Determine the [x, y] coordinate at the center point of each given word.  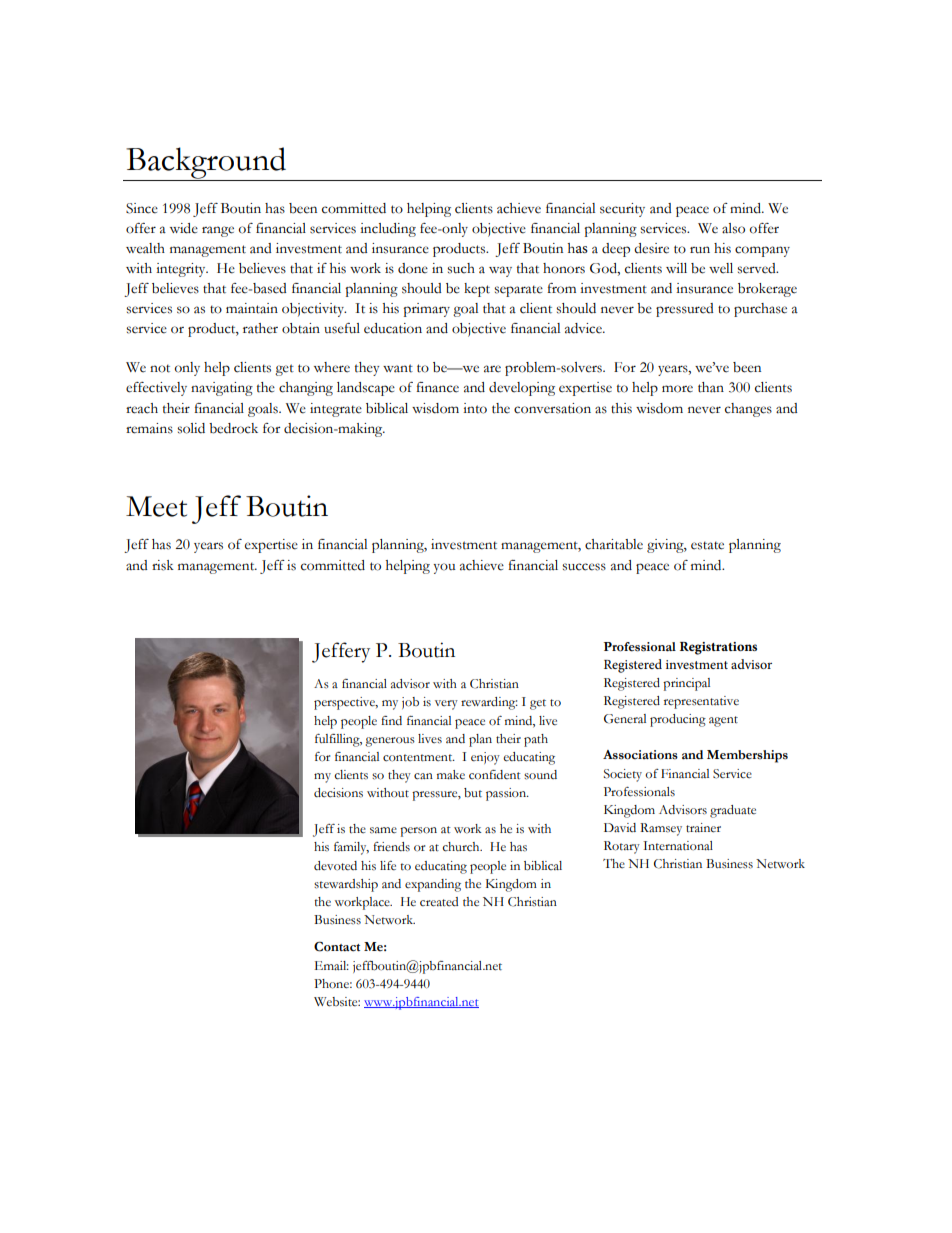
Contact [337, 946]
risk [163, 565]
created [439, 902]
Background [206, 164]
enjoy [485, 758]
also [733, 228]
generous [390, 742]
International [678, 846]
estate [707, 545]
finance [437, 387]
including [388, 230]
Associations [640, 755]
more [677, 389]
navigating [222, 389]
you [444, 568]
